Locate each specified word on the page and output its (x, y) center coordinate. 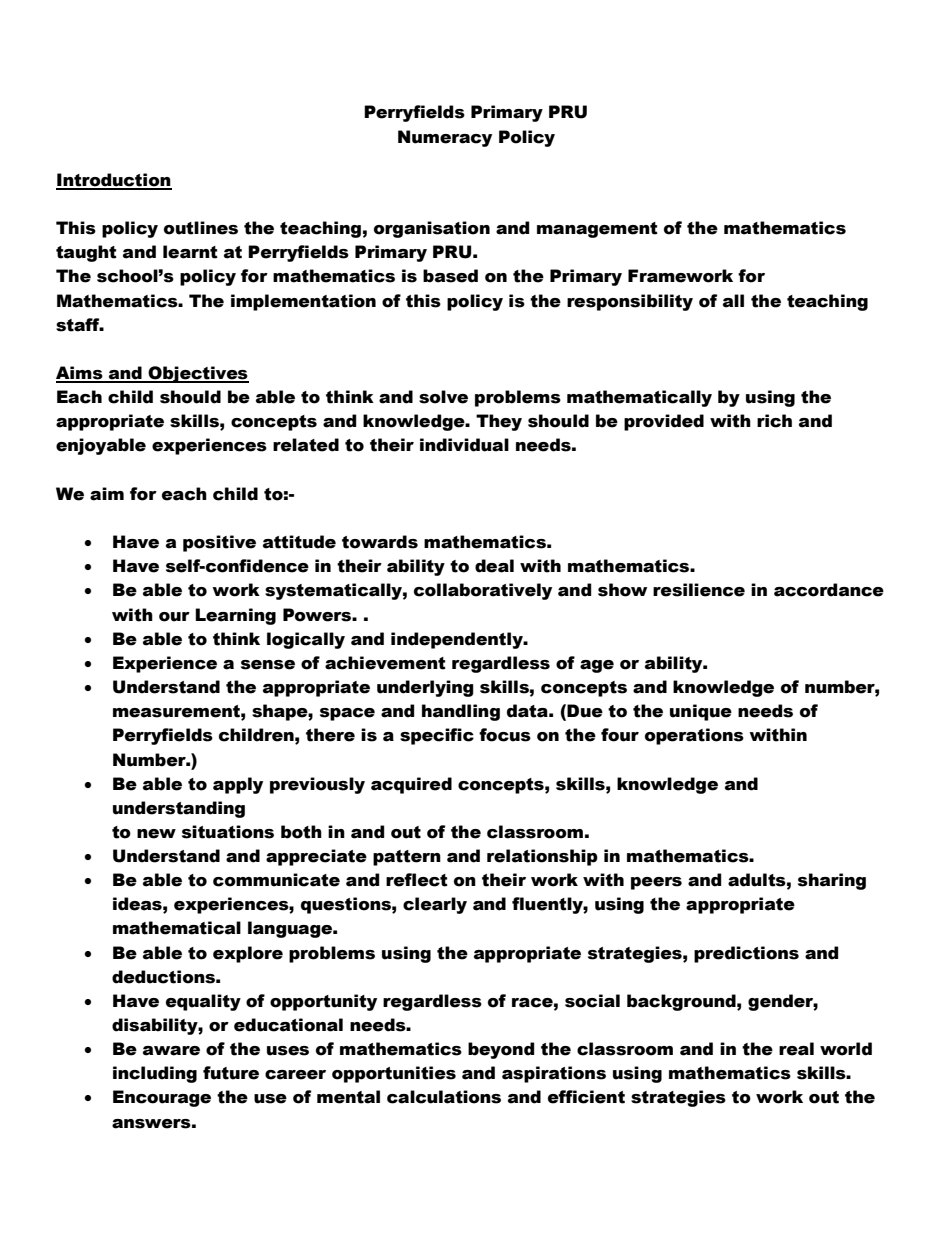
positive (219, 543)
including (155, 1074)
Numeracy (445, 138)
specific (437, 736)
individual (464, 445)
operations (694, 736)
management (597, 230)
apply (238, 785)
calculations (444, 1097)
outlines (201, 228)
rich (774, 421)
